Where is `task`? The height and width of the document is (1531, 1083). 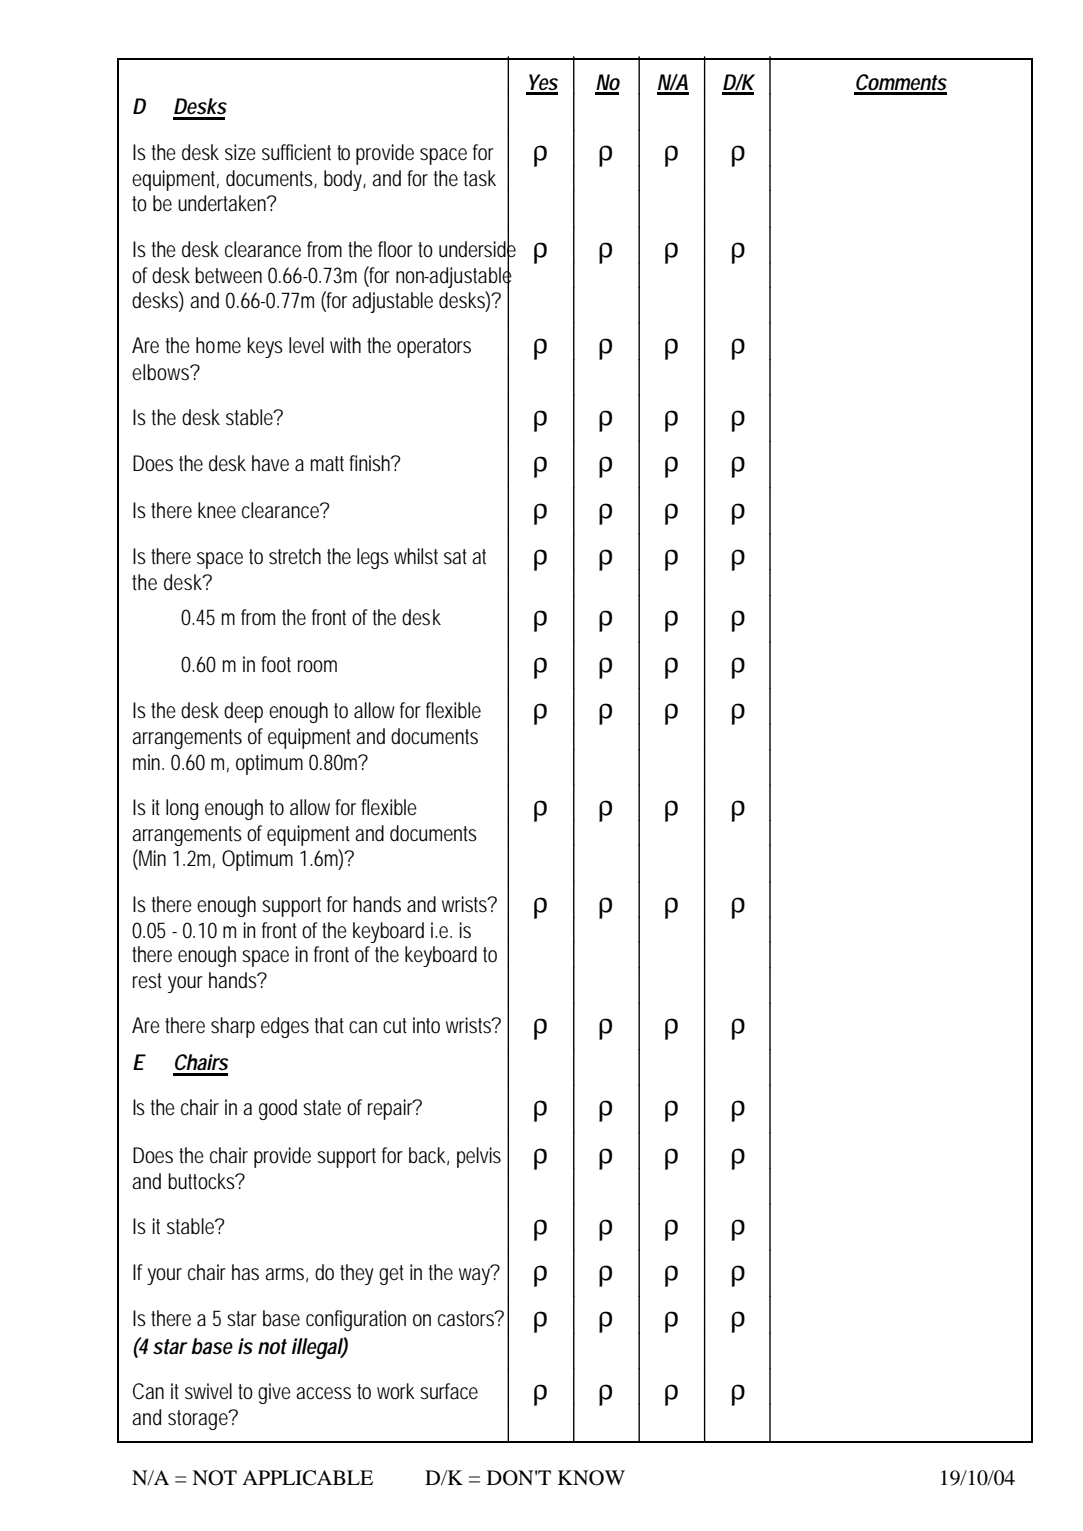
task is located at coordinates (480, 178).
